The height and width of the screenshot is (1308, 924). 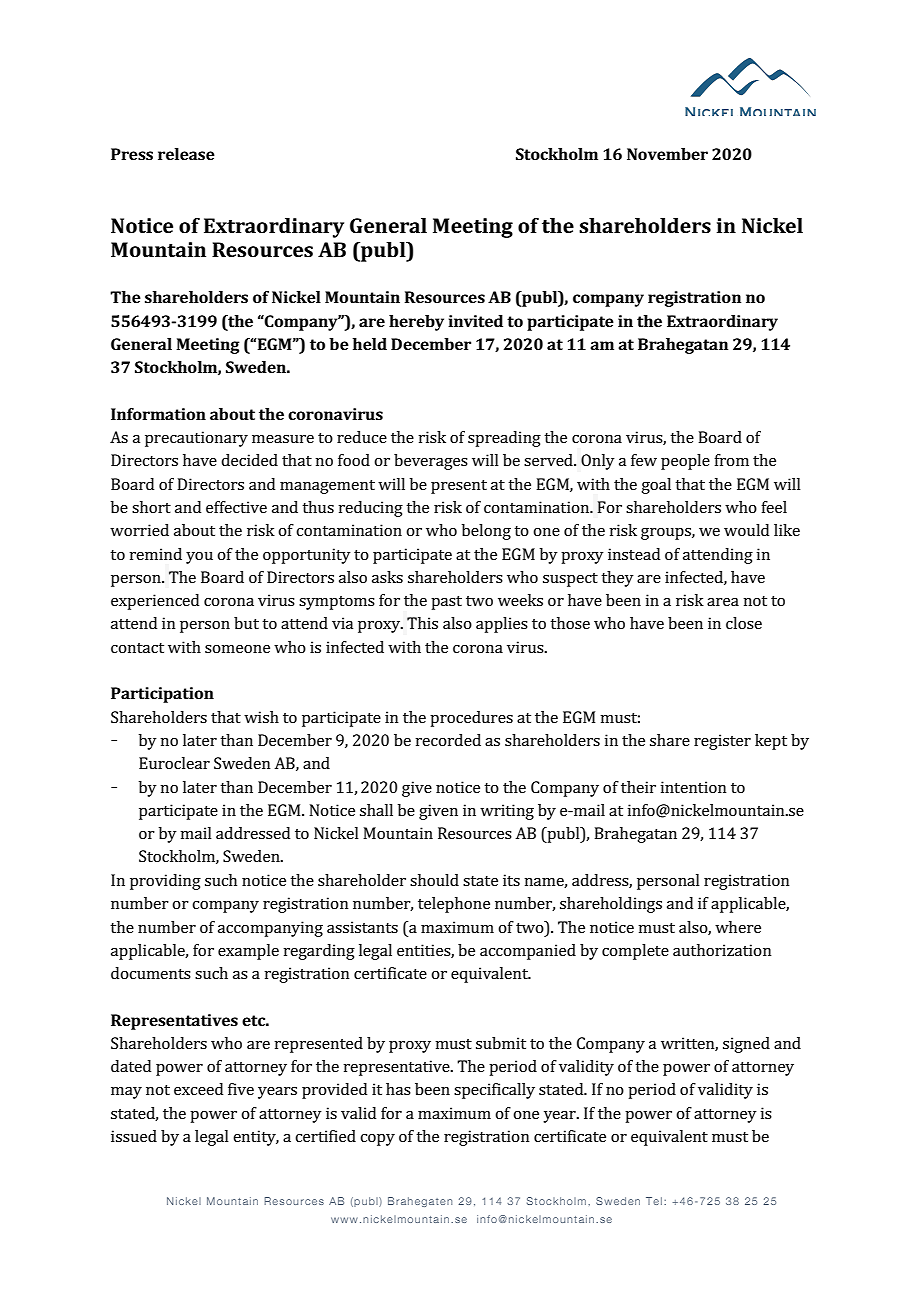 I want to click on release, so click(x=186, y=154).
